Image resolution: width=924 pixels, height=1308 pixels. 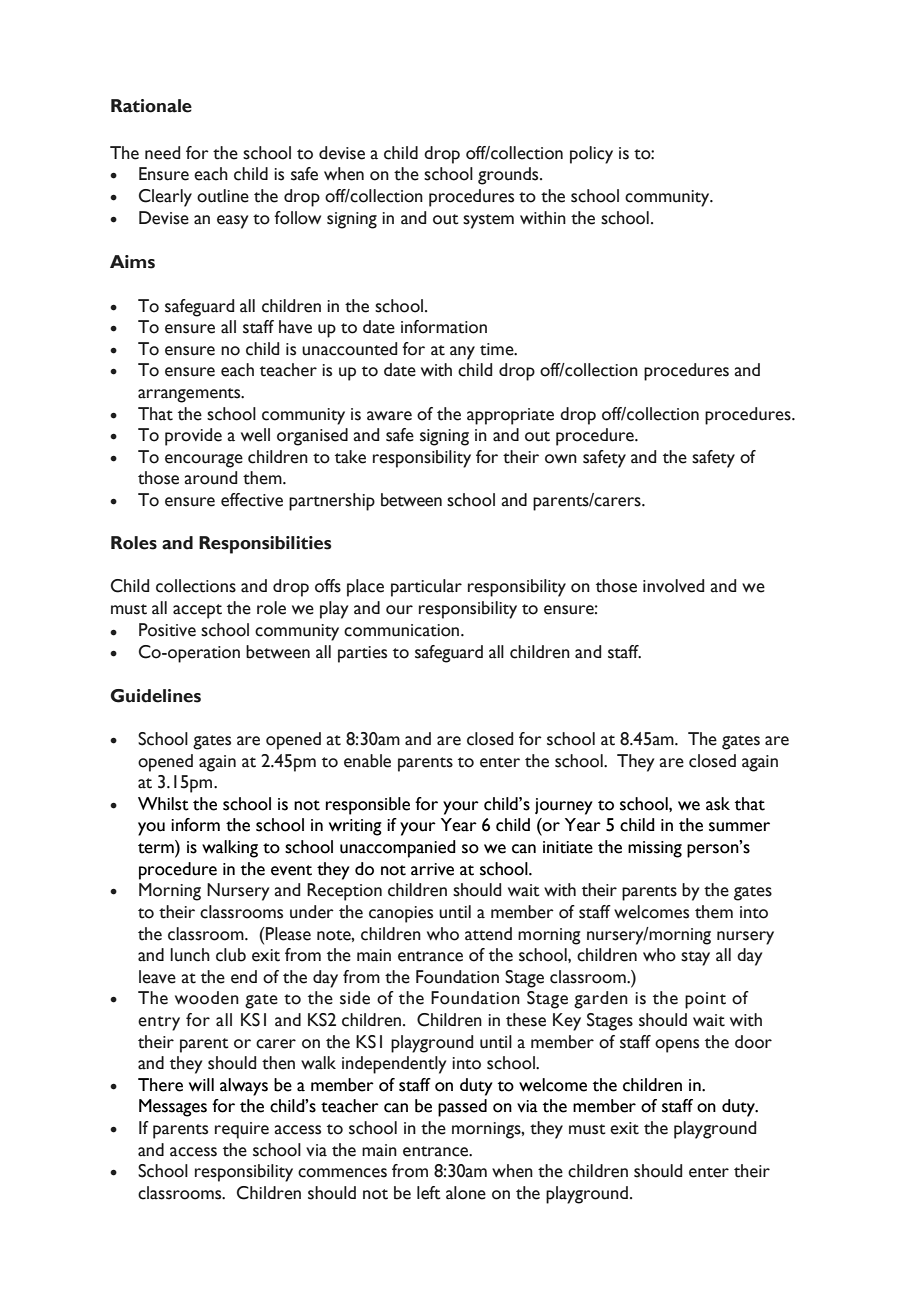 What do you see at coordinates (162, 153) in the document?
I see `need` at bounding box center [162, 153].
